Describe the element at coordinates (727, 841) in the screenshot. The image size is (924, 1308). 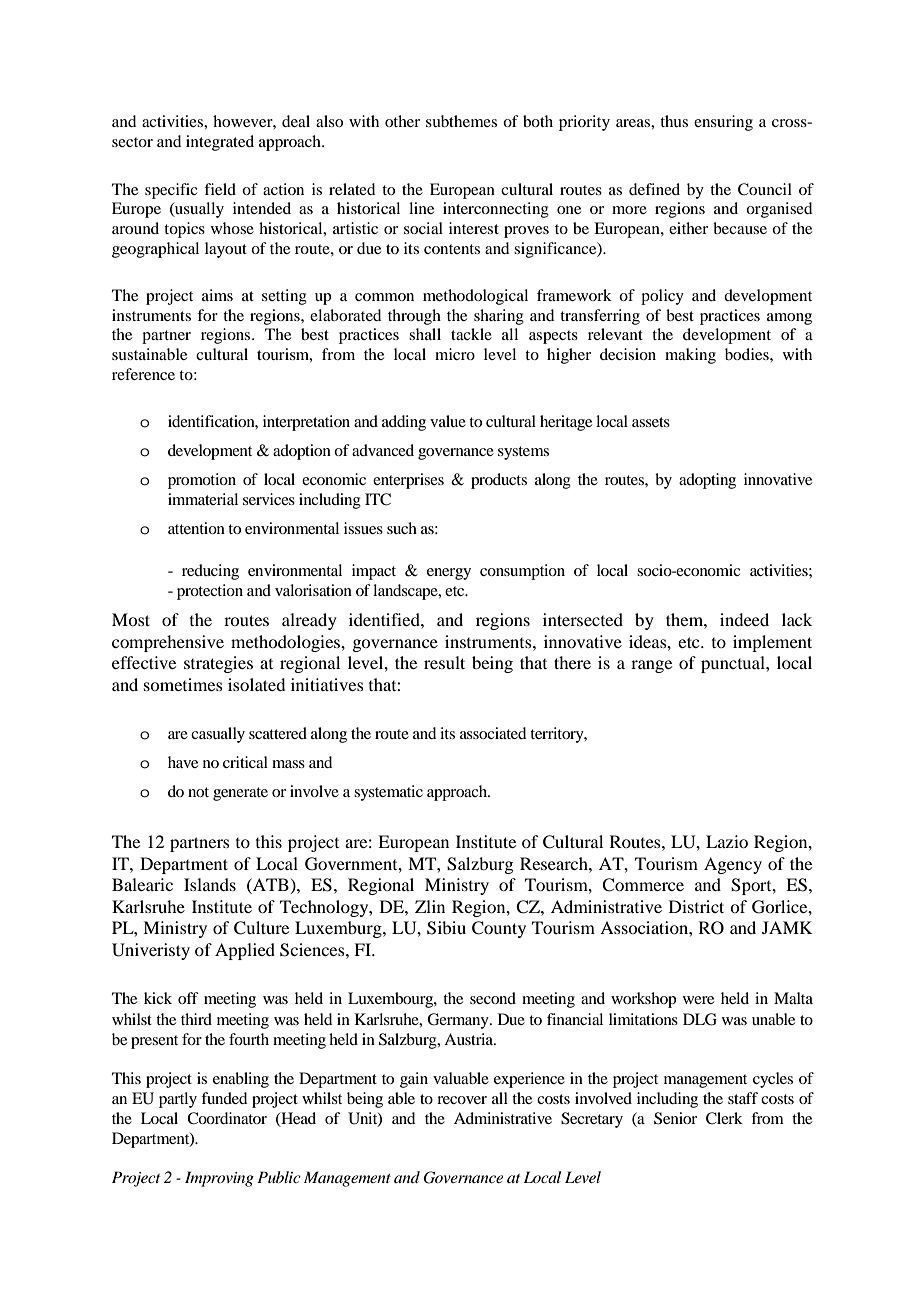
I see `Lazio` at that location.
